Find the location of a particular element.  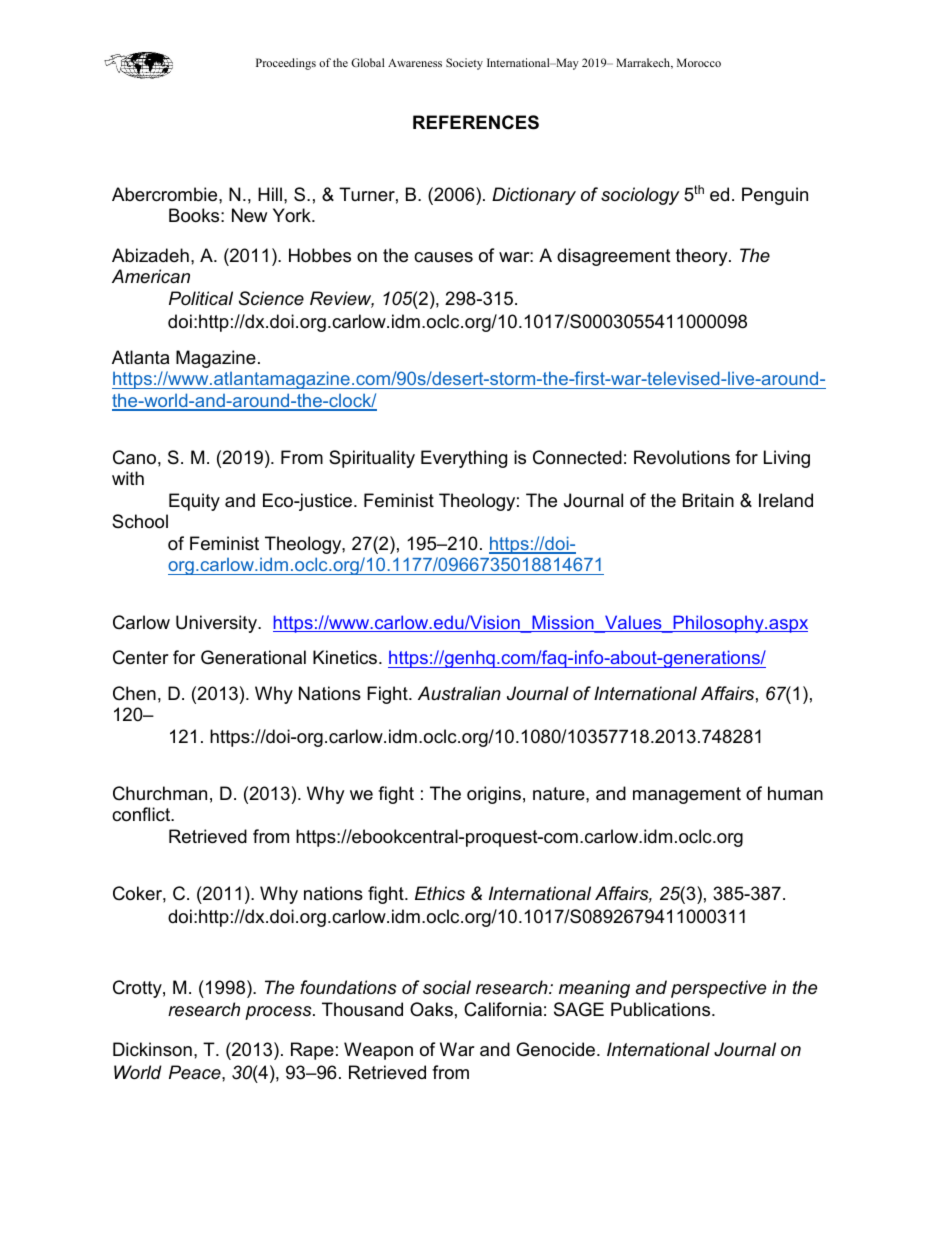

Publications is located at coordinates (662, 1009).
